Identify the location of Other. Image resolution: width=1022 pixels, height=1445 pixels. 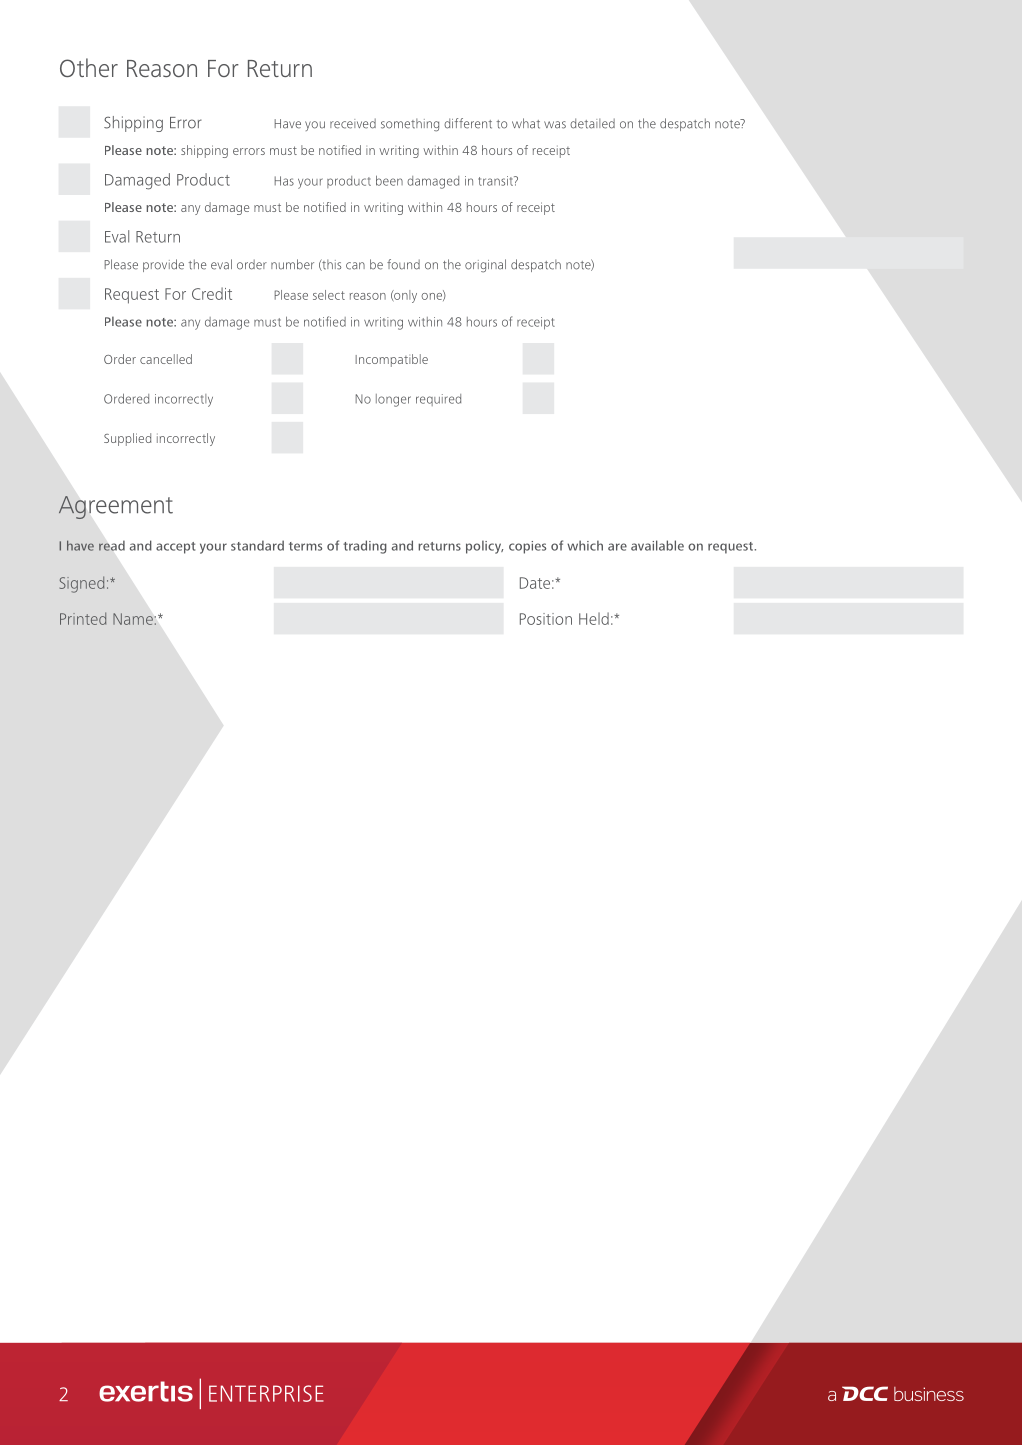
(89, 67).
